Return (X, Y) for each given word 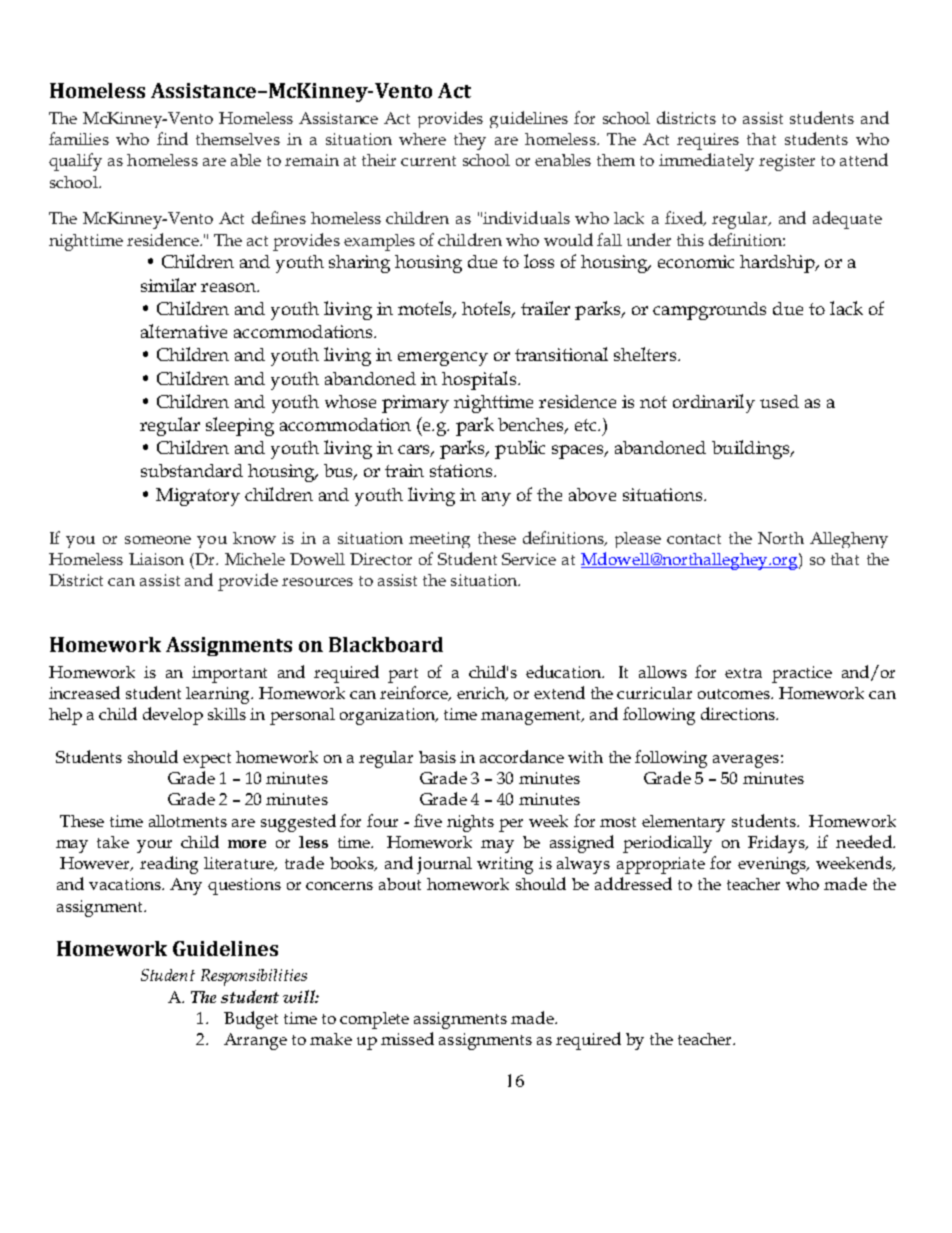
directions (739, 713)
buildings (752, 449)
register (787, 162)
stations (462, 470)
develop (173, 716)
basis (437, 757)
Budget (251, 1020)
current (428, 161)
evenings (773, 865)
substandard (192, 470)
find (172, 138)
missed (407, 1038)
